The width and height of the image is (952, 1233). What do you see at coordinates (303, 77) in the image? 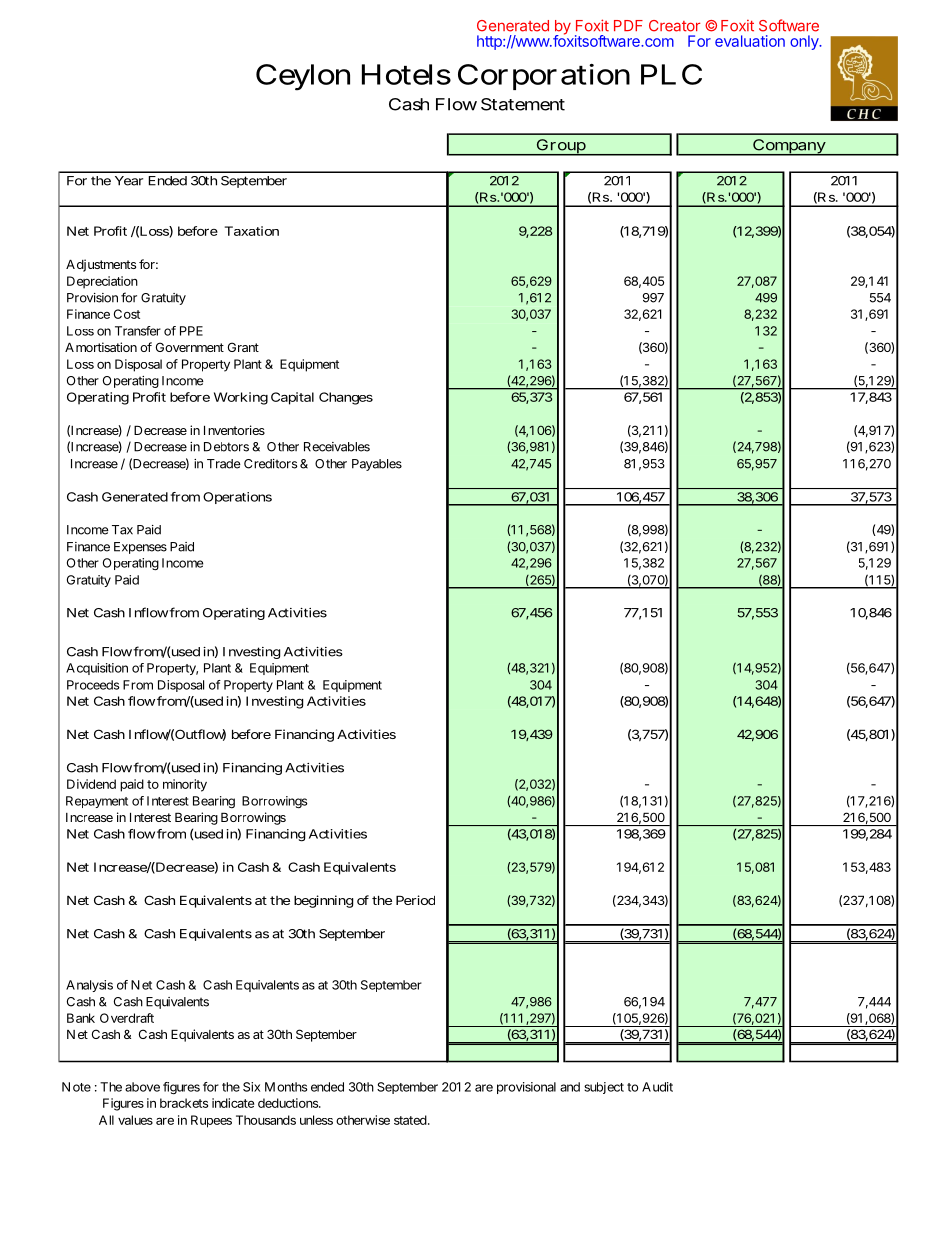
I see `Ceylon` at bounding box center [303, 77].
